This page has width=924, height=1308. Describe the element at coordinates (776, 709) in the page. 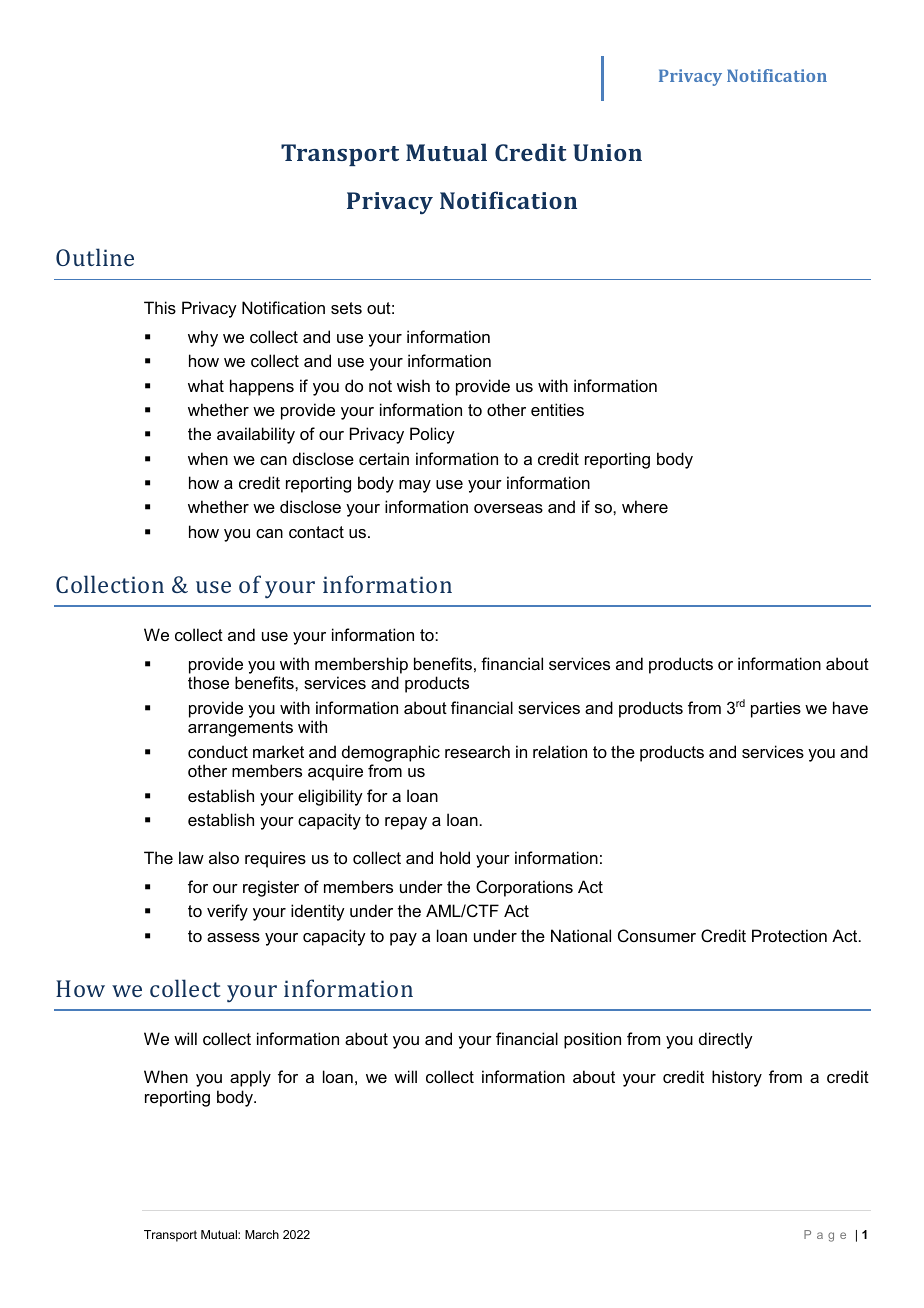

I see `parties` at that location.
